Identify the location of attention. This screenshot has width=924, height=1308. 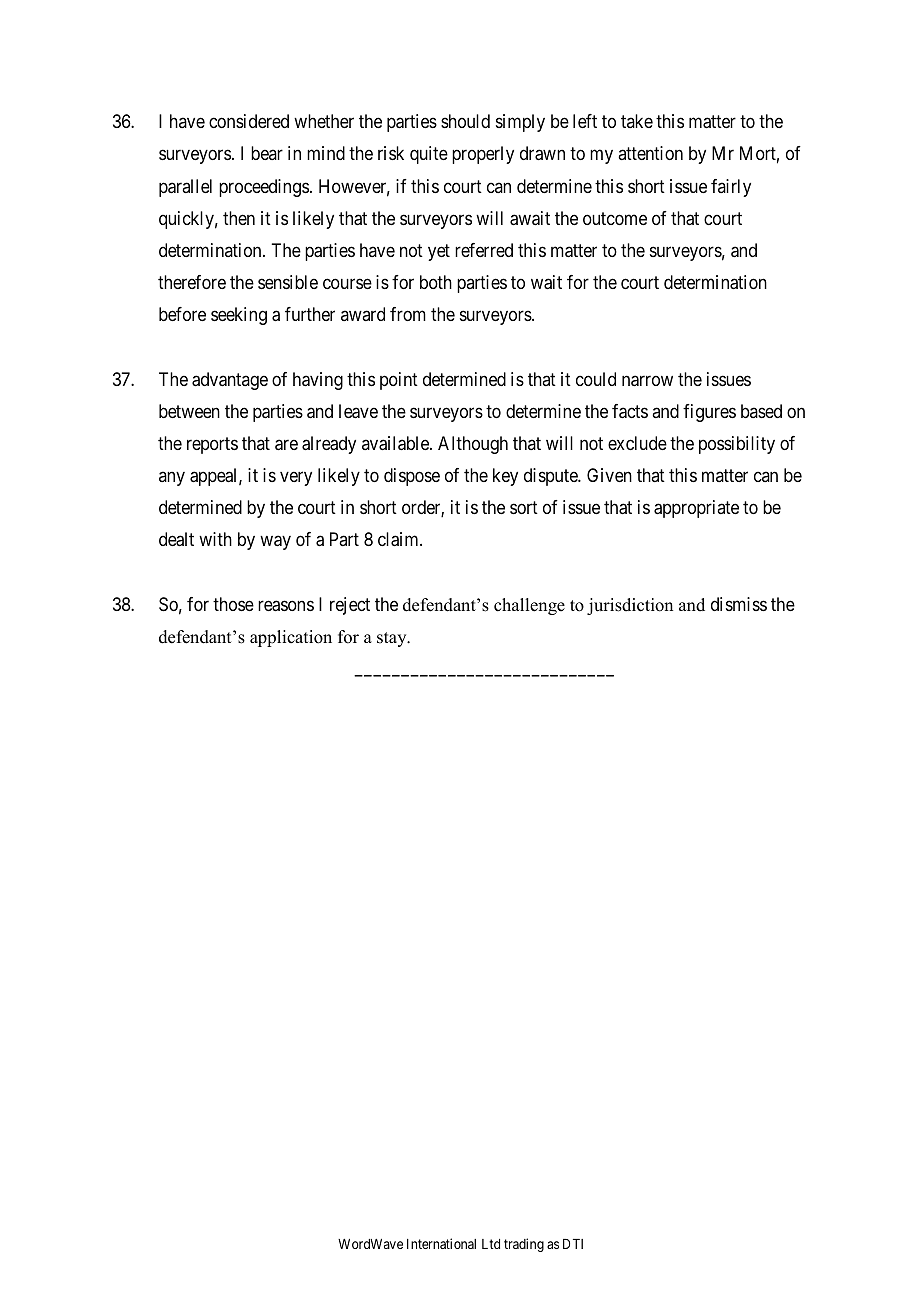
(650, 153).
